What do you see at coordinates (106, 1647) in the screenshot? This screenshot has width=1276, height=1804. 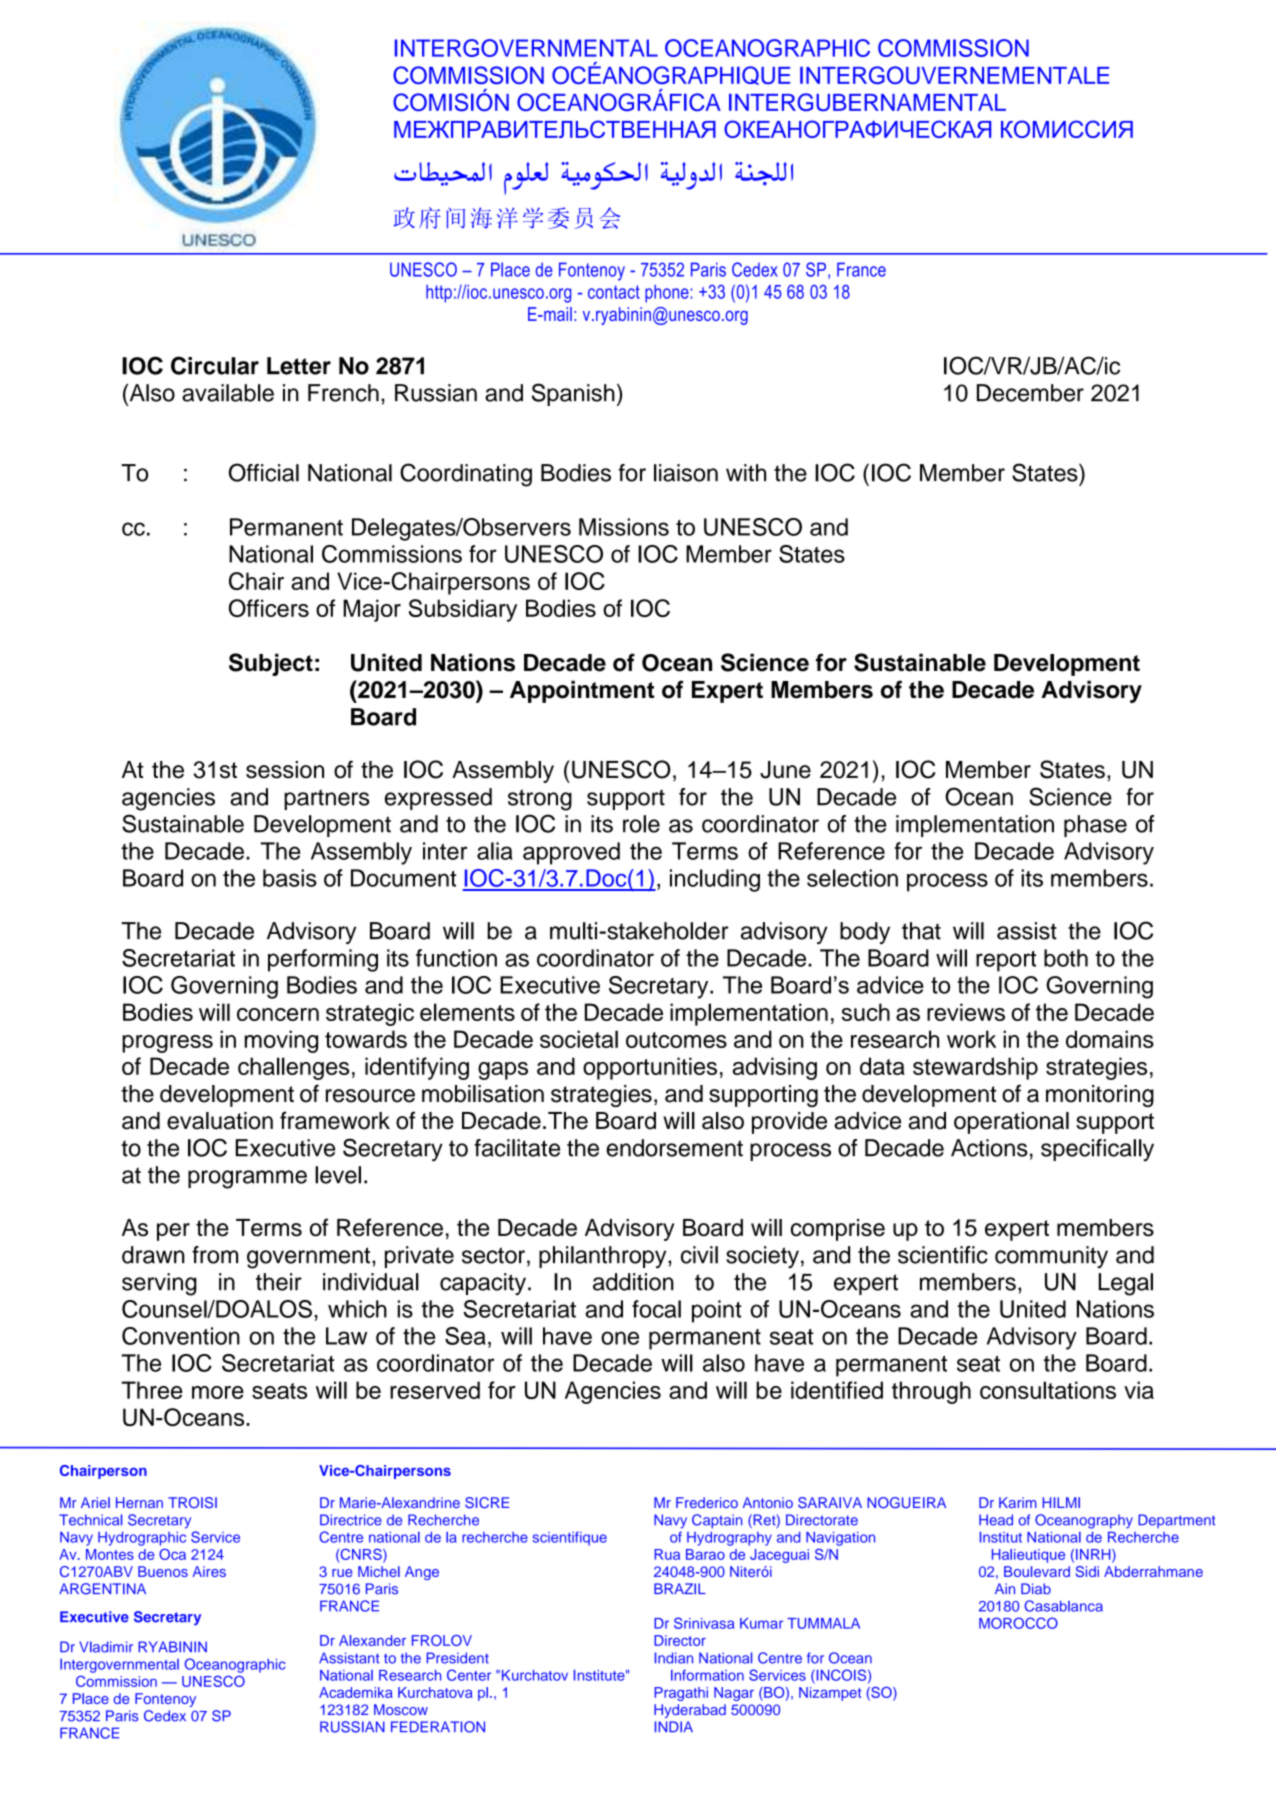 I see `Vladimir` at bounding box center [106, 1647].
